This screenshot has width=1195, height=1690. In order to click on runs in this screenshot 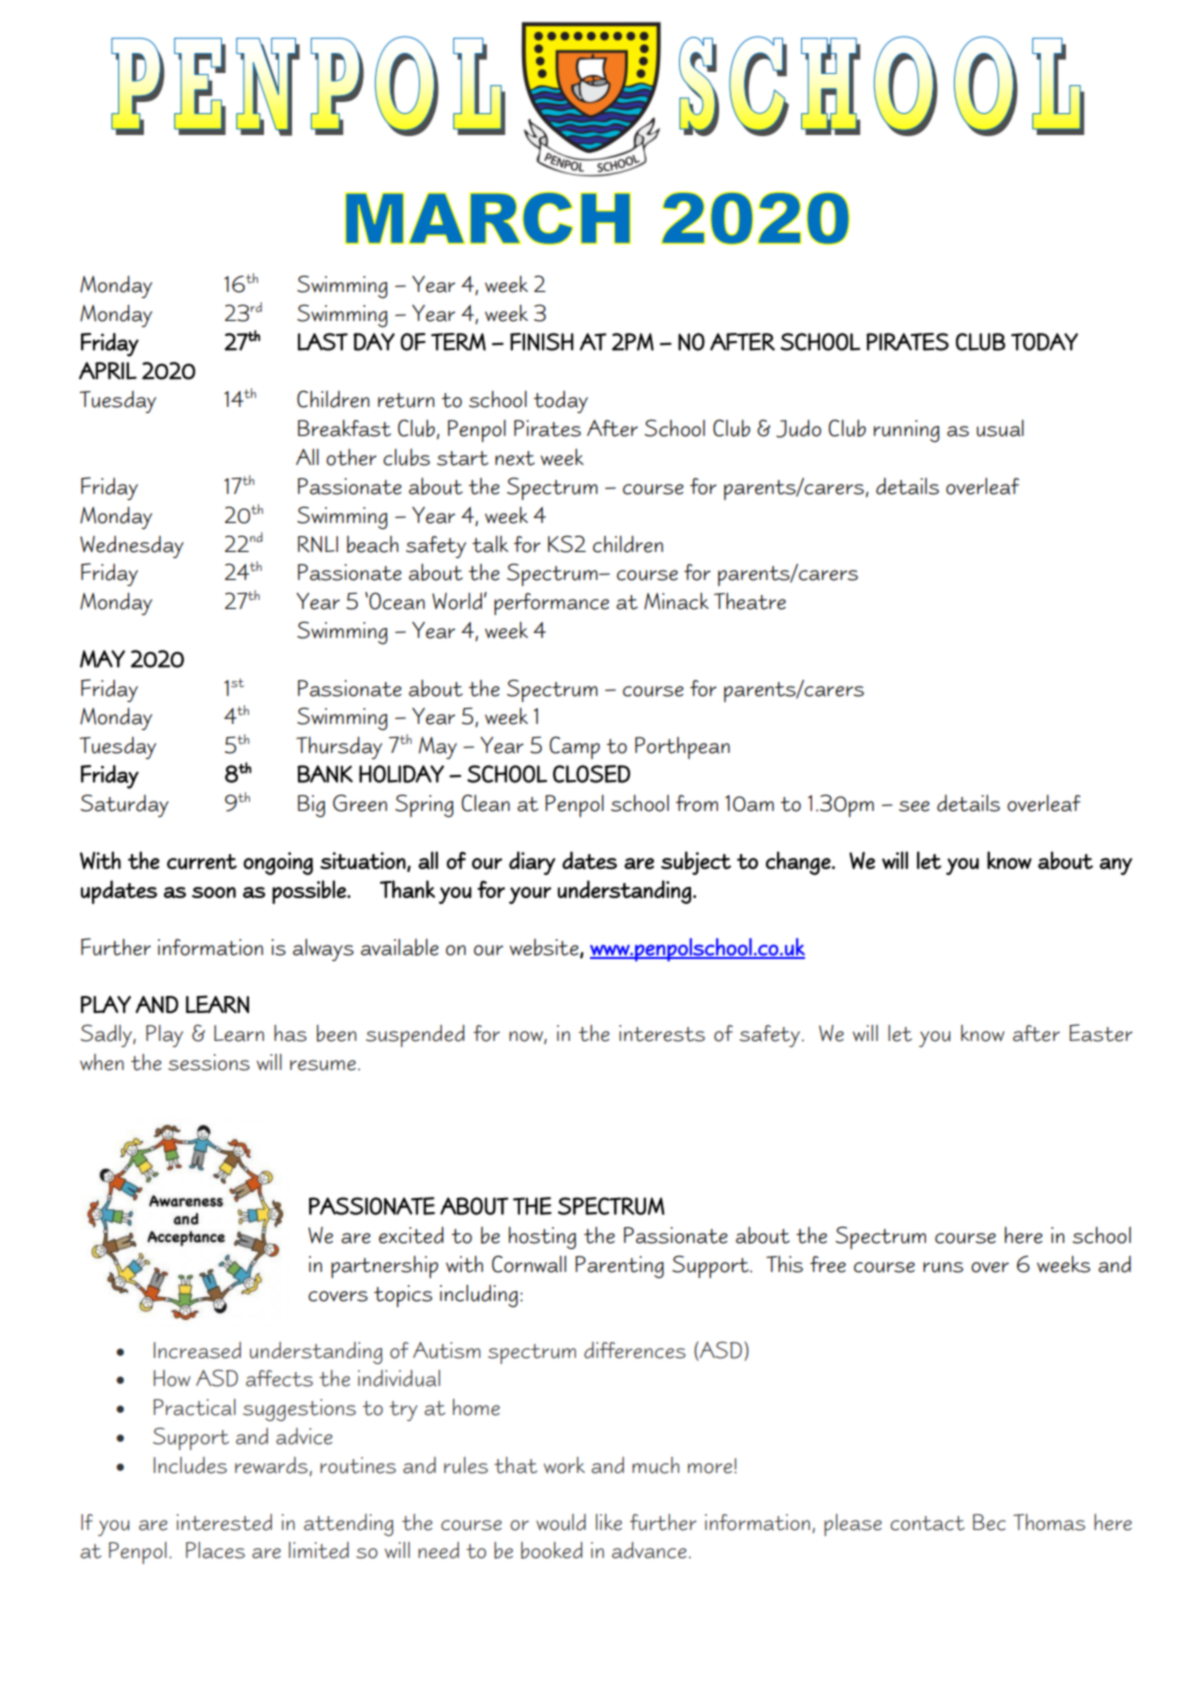, I will do `click(943, 1267)`.
